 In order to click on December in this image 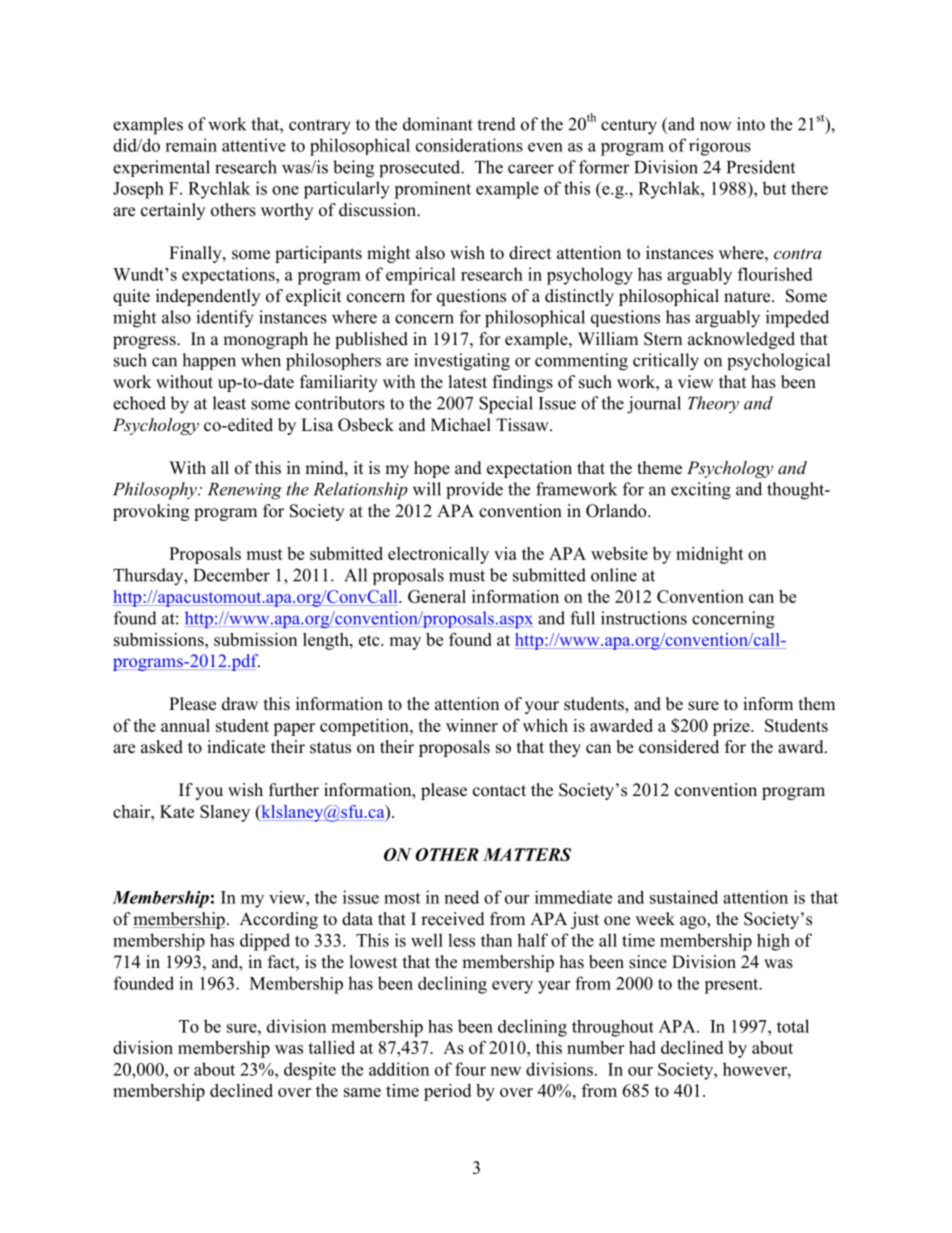, I will do `click(231, 575)`.
